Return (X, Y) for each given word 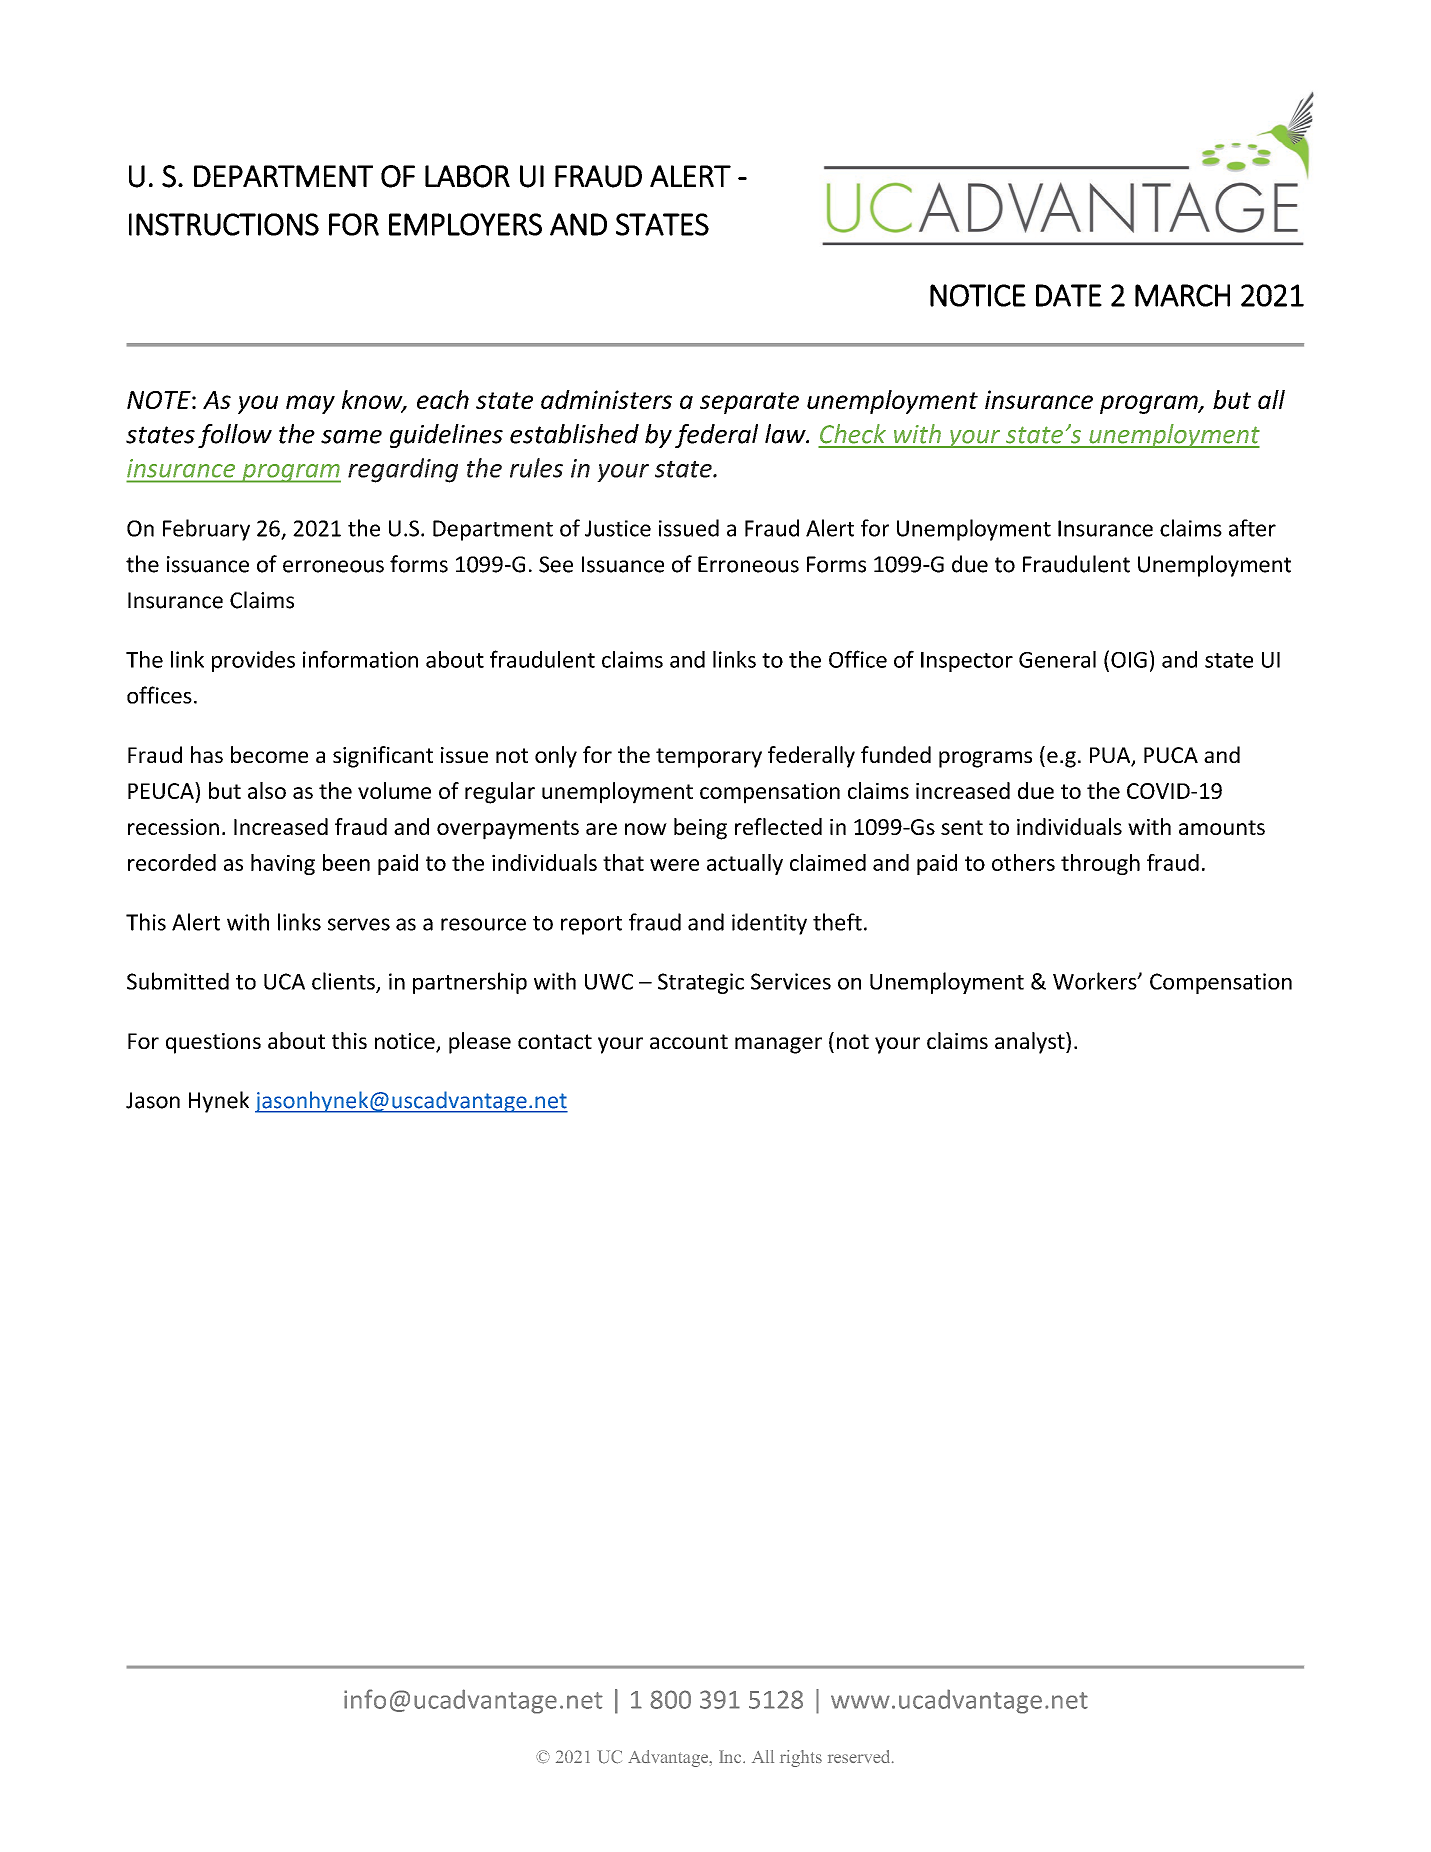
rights (801, 1758)
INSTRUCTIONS (224, 224)
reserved (860, 1756)
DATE (1069, 295)
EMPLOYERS (465, 224)
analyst (1031, 1043)
